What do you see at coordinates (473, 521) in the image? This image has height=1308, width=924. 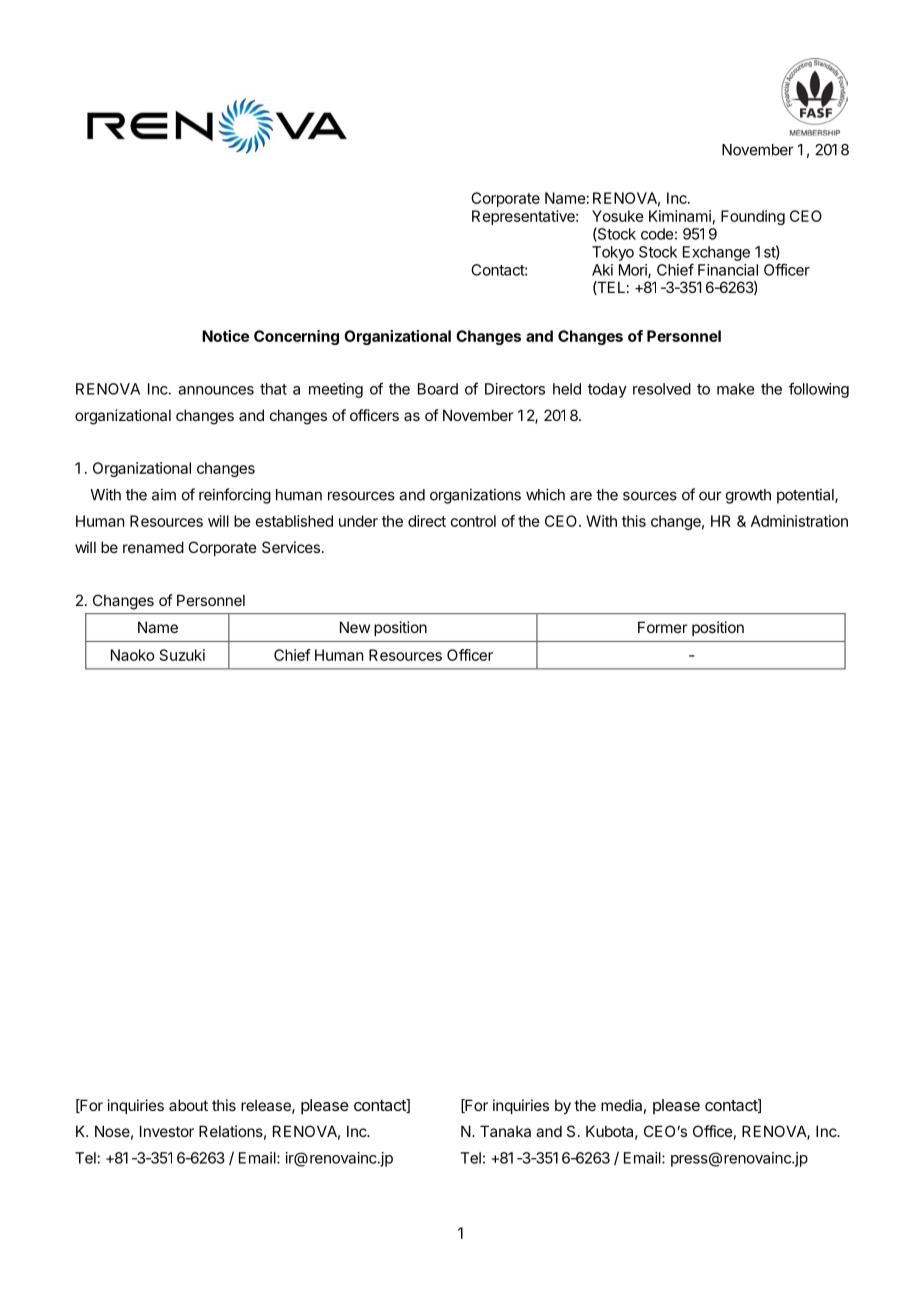 I see `control` at bounding box center [473, 521].
